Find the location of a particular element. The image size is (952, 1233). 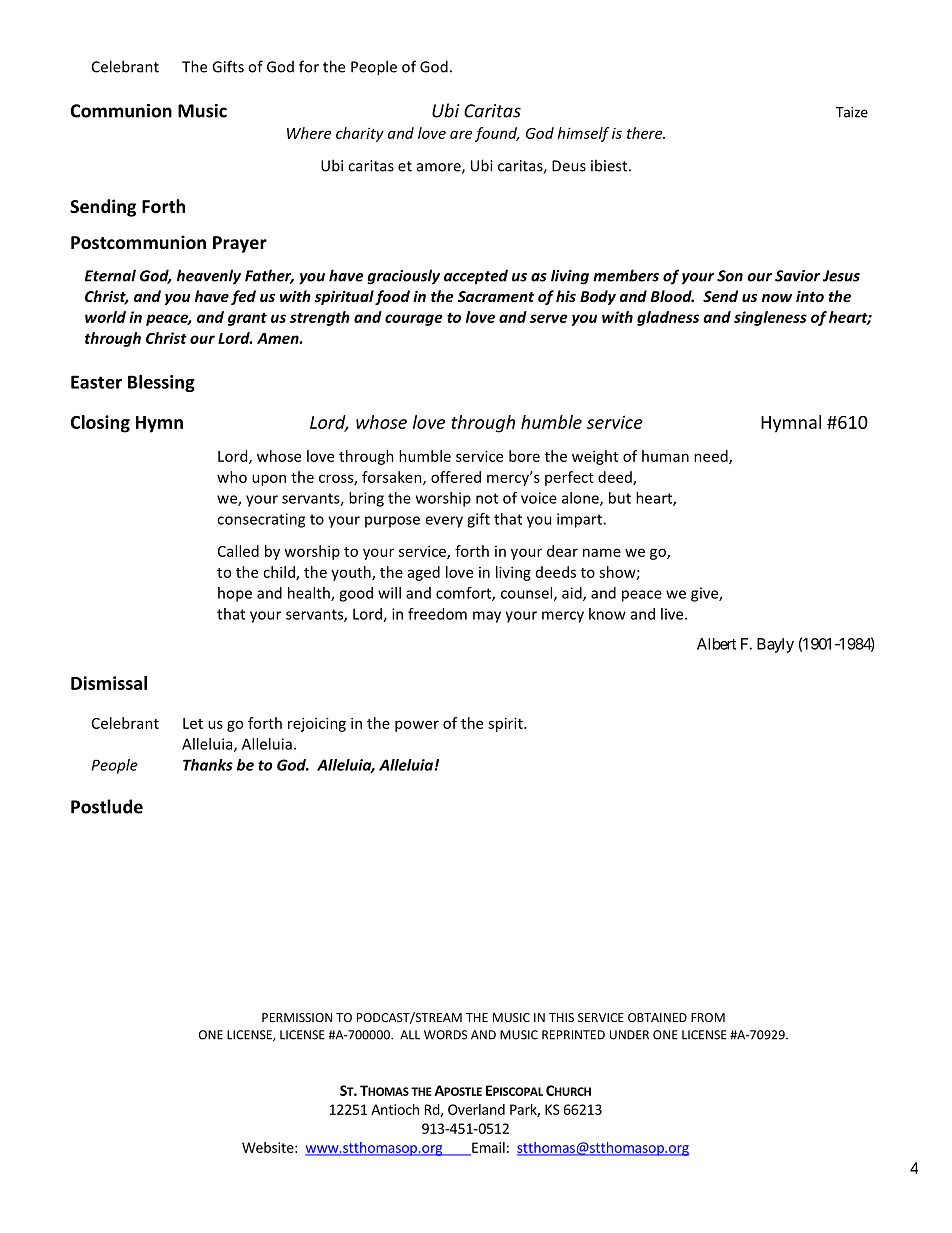

Albert is located at coordinates (716, 644).
